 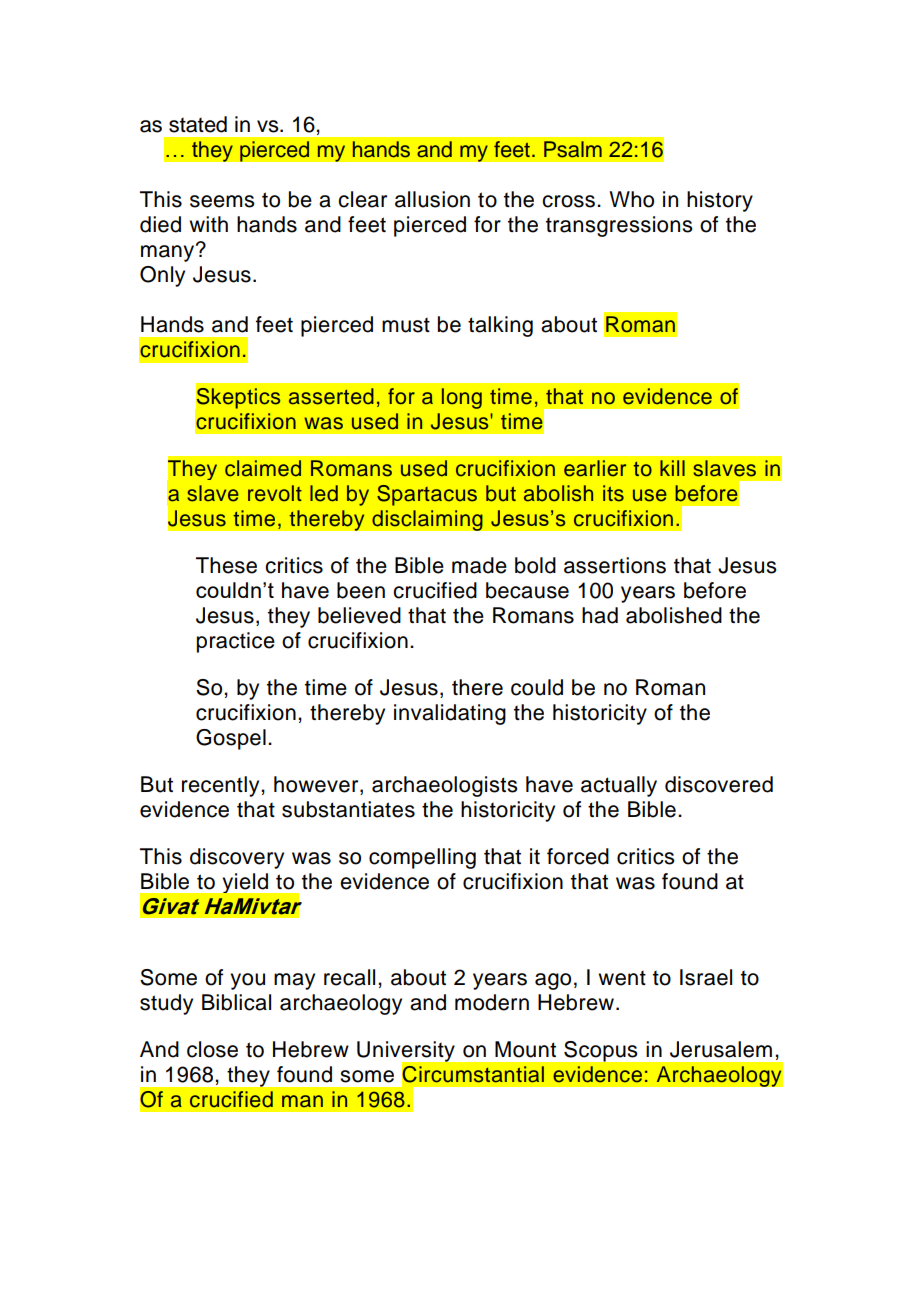 I want to click on assertions, so click(x=615, y=565).
